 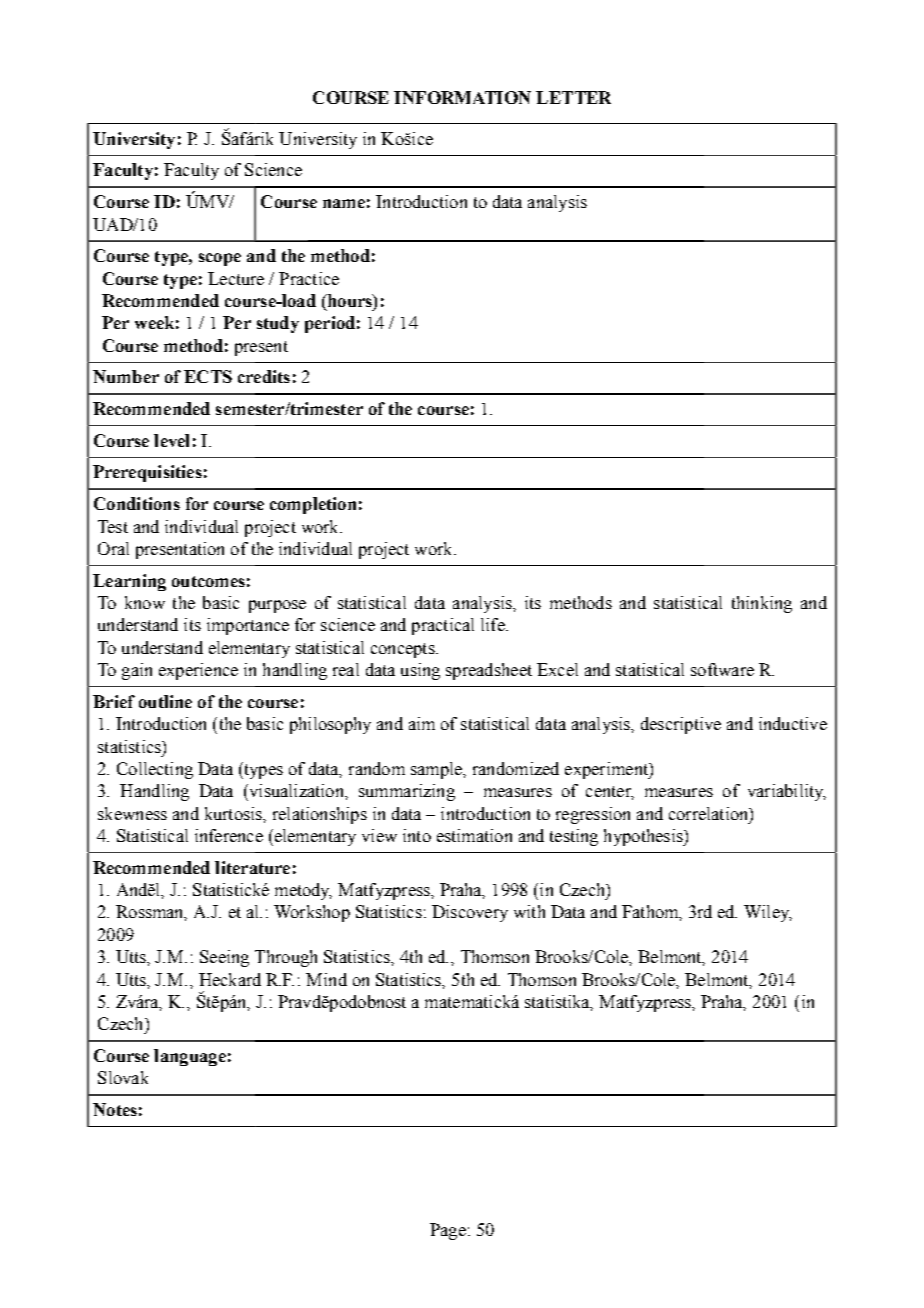 I want to click on LETTER, so click(x=573, y=97).
